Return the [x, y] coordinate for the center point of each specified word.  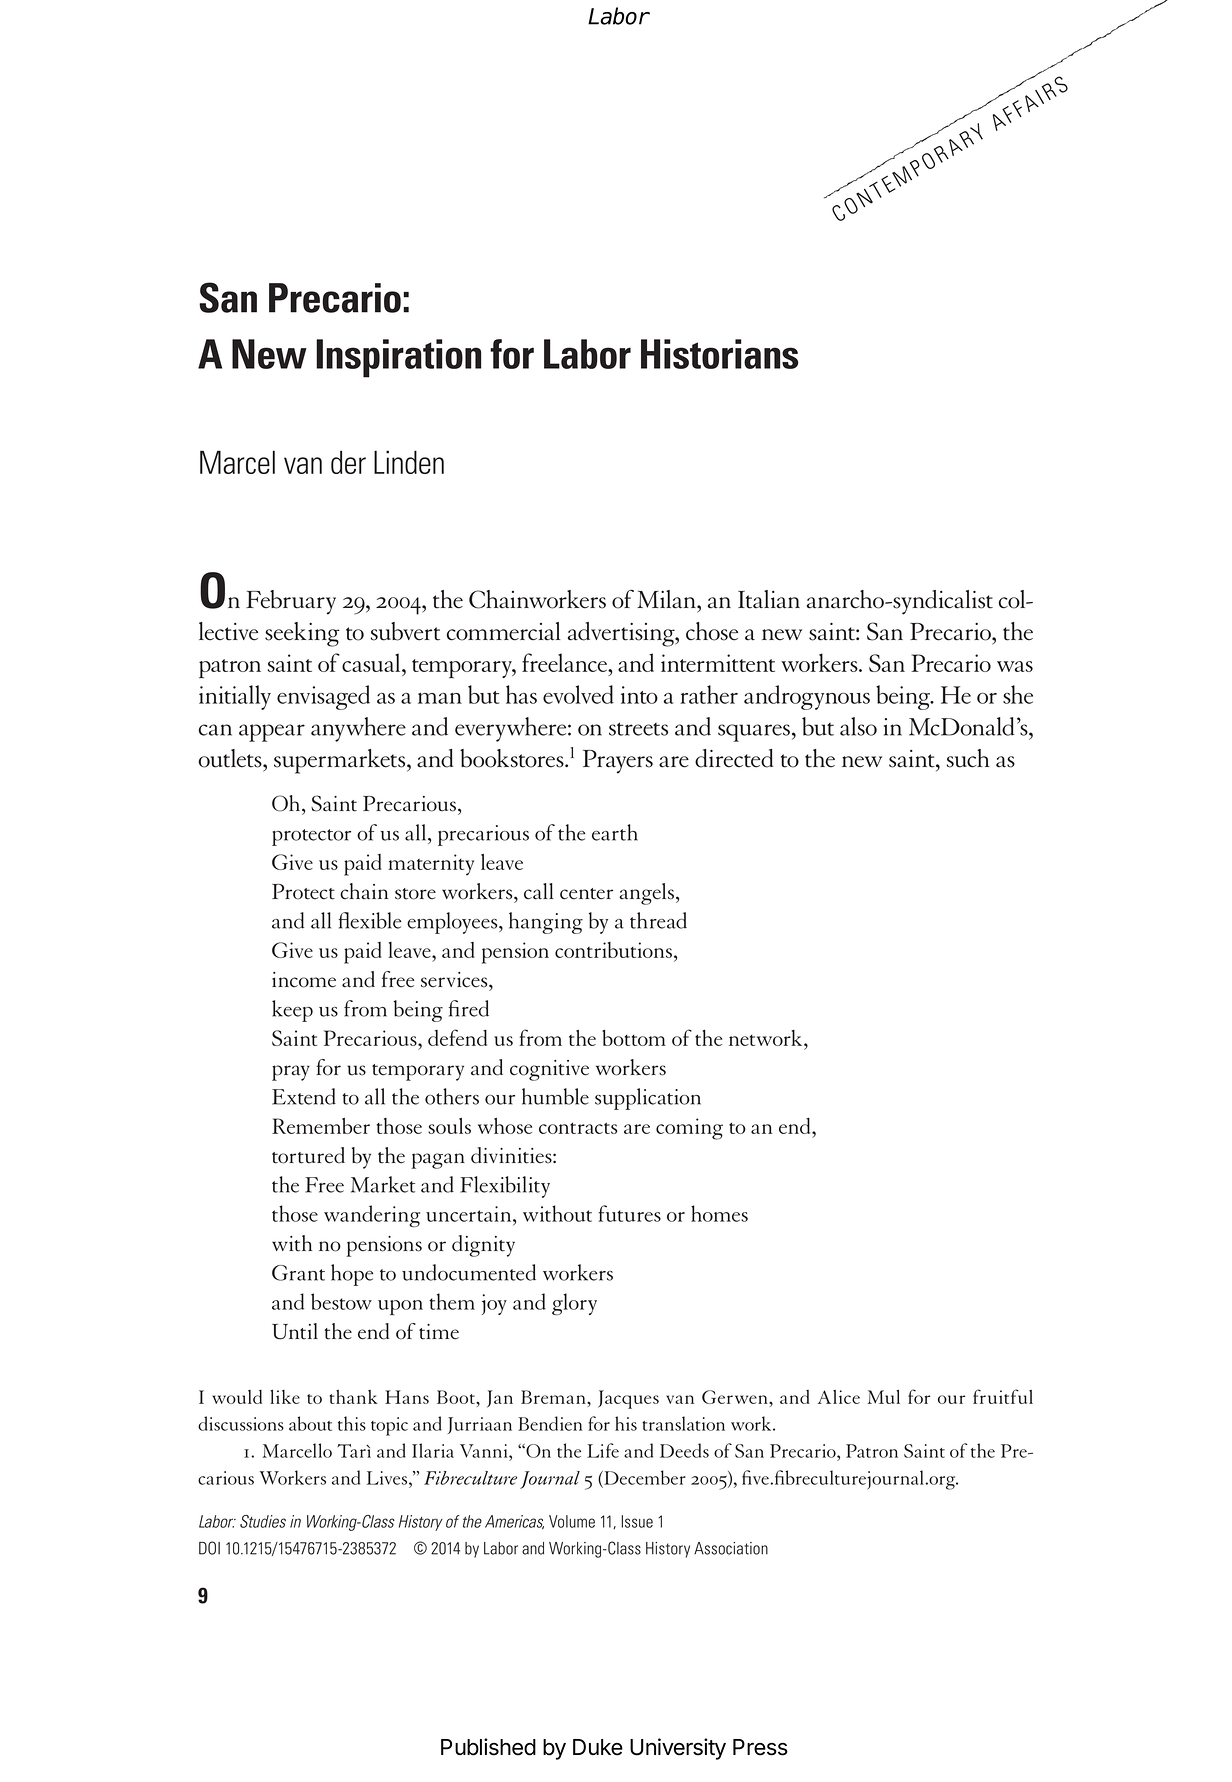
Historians [719, 354]
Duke [598, 1747]
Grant [298, 1273]
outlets [231, 758]
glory [574, 1304]
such [968, 758]
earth [615, 832]
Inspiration [398, 358]
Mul [884, 1397]
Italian [769, 599]
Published [488, 1747]
